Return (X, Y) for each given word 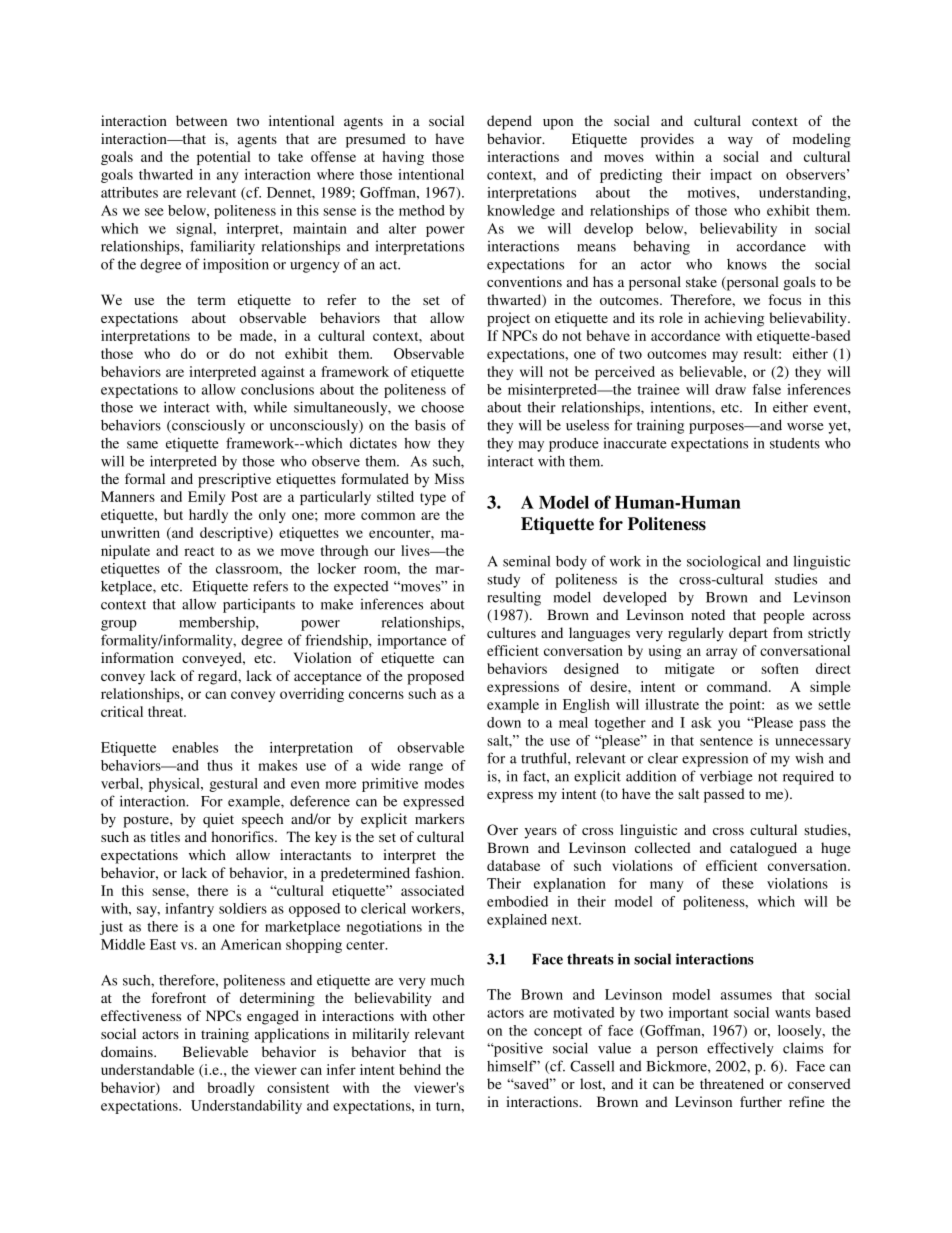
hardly (208, 516)
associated (432, 890)
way (740, 142)
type (433, 499)
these (738, 883)
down (504, 722)
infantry (189, 910)
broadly (231, 1089)
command (738, 686)
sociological (724, 562)
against (283, 373)
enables (195, 747)
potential (224, 158)
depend (509, 122)
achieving (734, 319)
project (508, 319)
